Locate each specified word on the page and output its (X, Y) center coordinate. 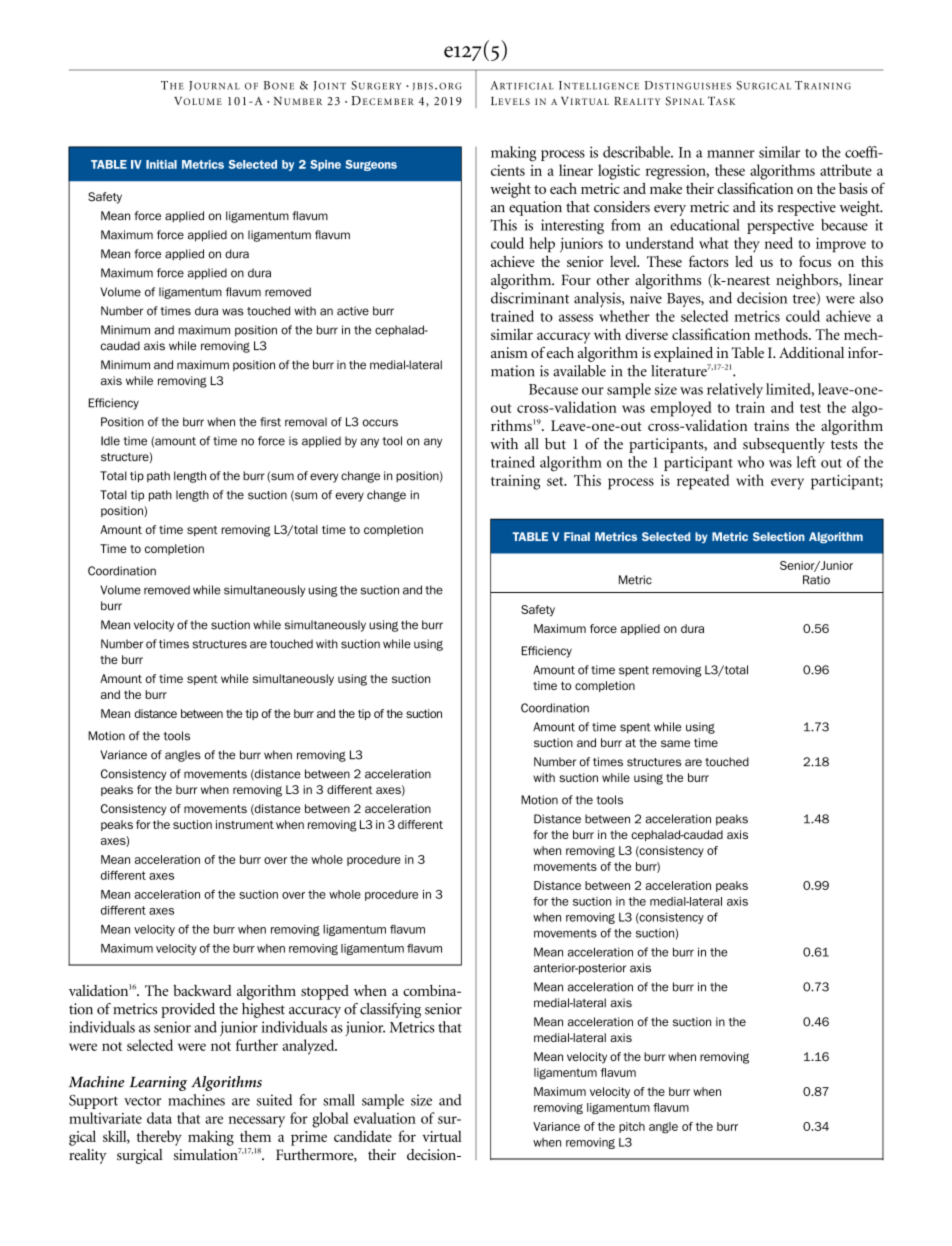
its (766, 207)
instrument (245, 824)
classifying (390, 1010)
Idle (110, 441)
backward (202, 990)
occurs (380, 423)
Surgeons (371, 165)
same (675, 744)
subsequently (784, 445)
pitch (632, 1127)
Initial (161, 164)
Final (577, 536)
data (159, 1118)
